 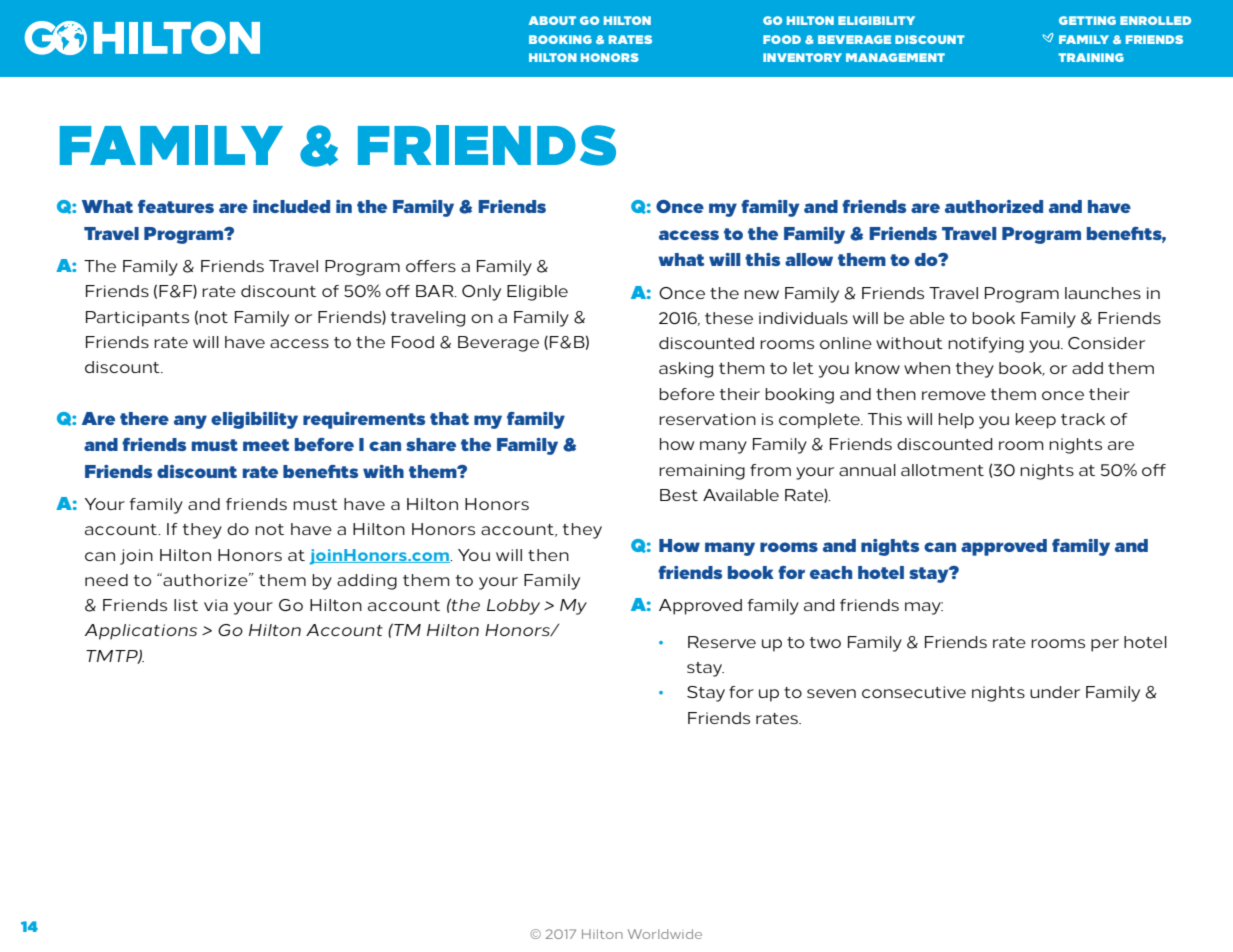 What do you see at coordinates (831, 693) in the page?
I see `seven` at bounding box center [831, 693].
